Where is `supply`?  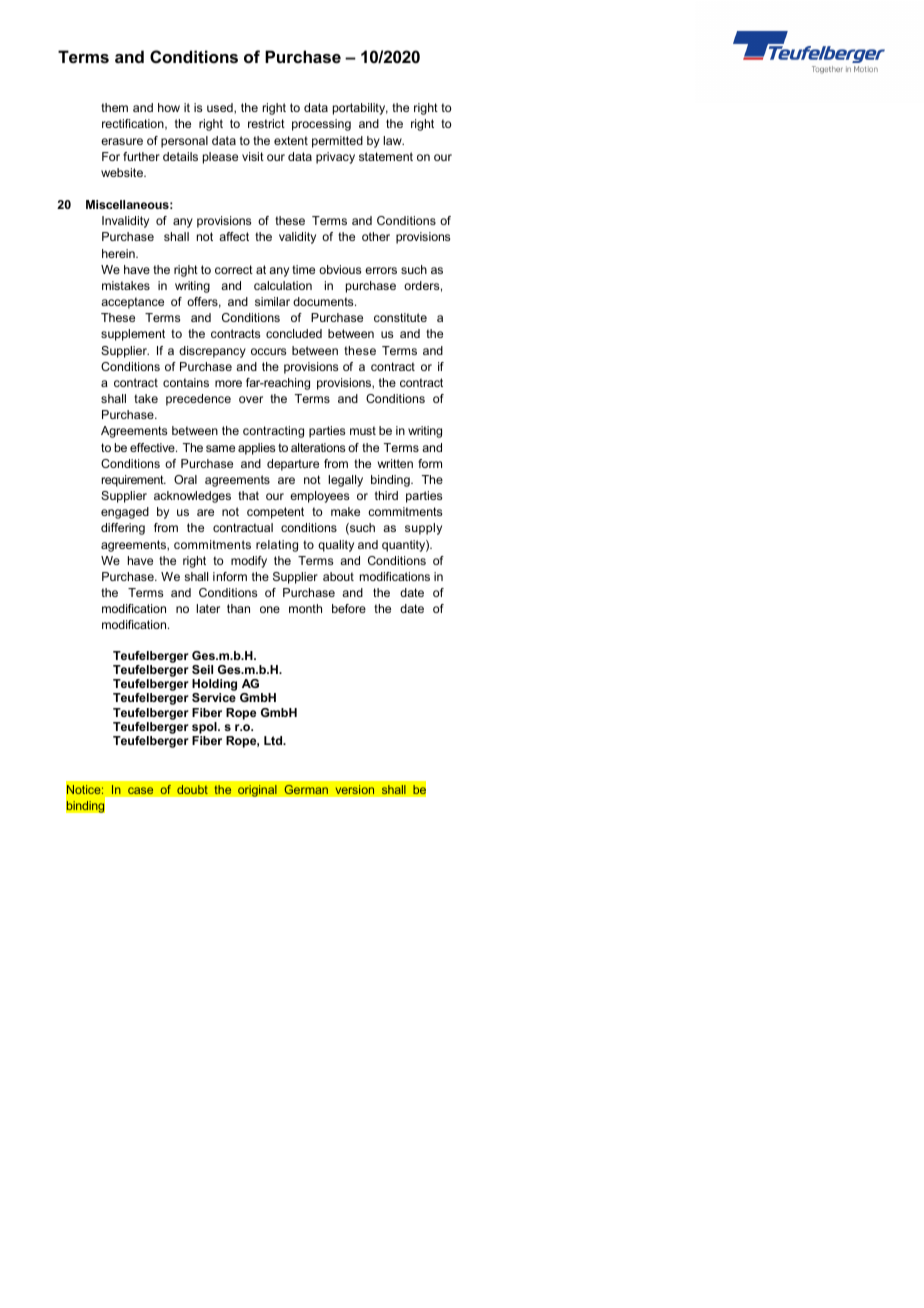
supply is located at coordinates (423, 529).
